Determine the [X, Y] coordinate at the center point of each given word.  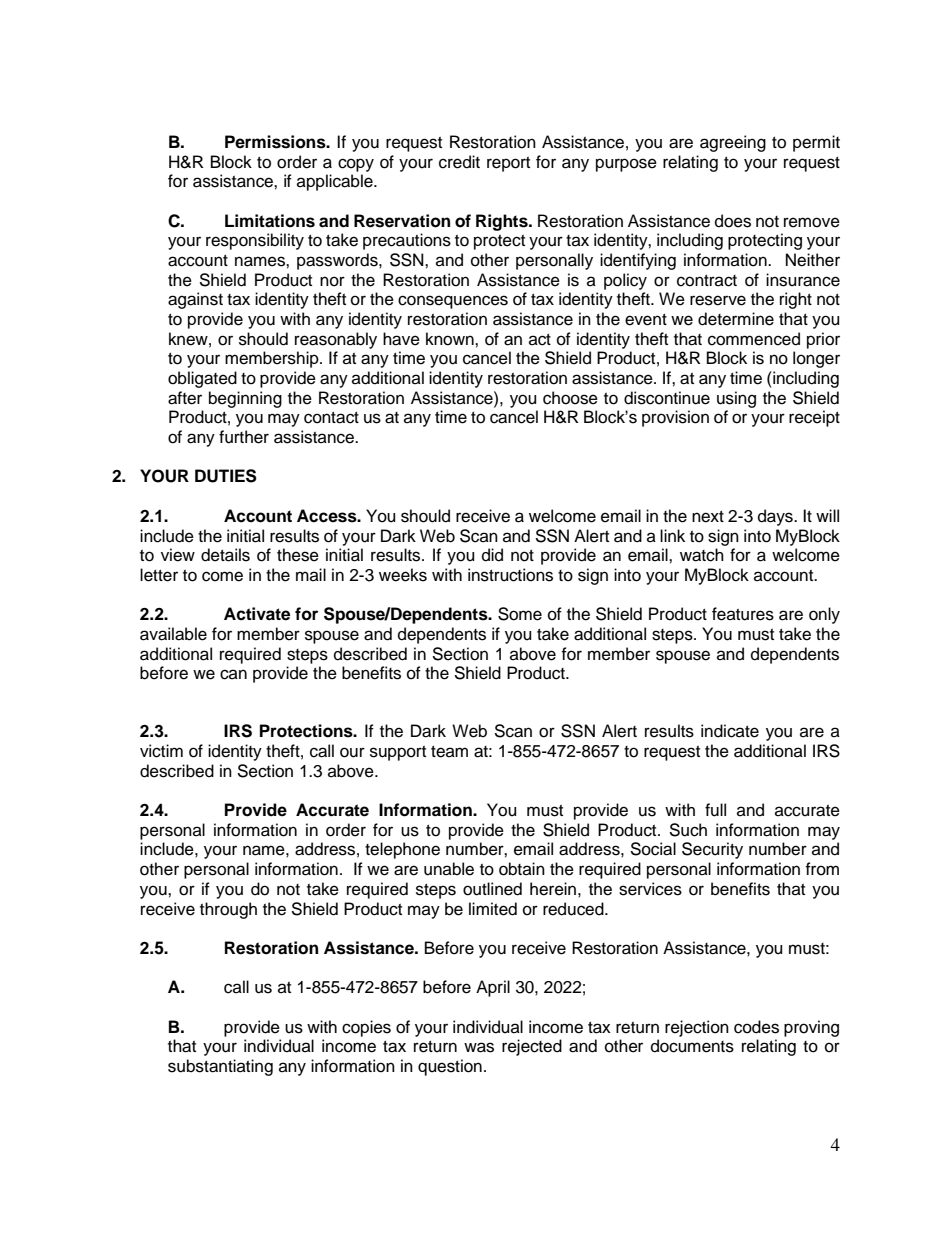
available [173, 634]
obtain [522, 869]
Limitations [270, 221]
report [508, 164]
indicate [730, 731]
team [449, 752]
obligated [202, 379]
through [228, 910]
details [225, 555]
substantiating [220, 1067]
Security [712, 850]
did [492, 555]
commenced [754, 339]
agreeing [733, 143]
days [776, 517]
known [451, 339]
